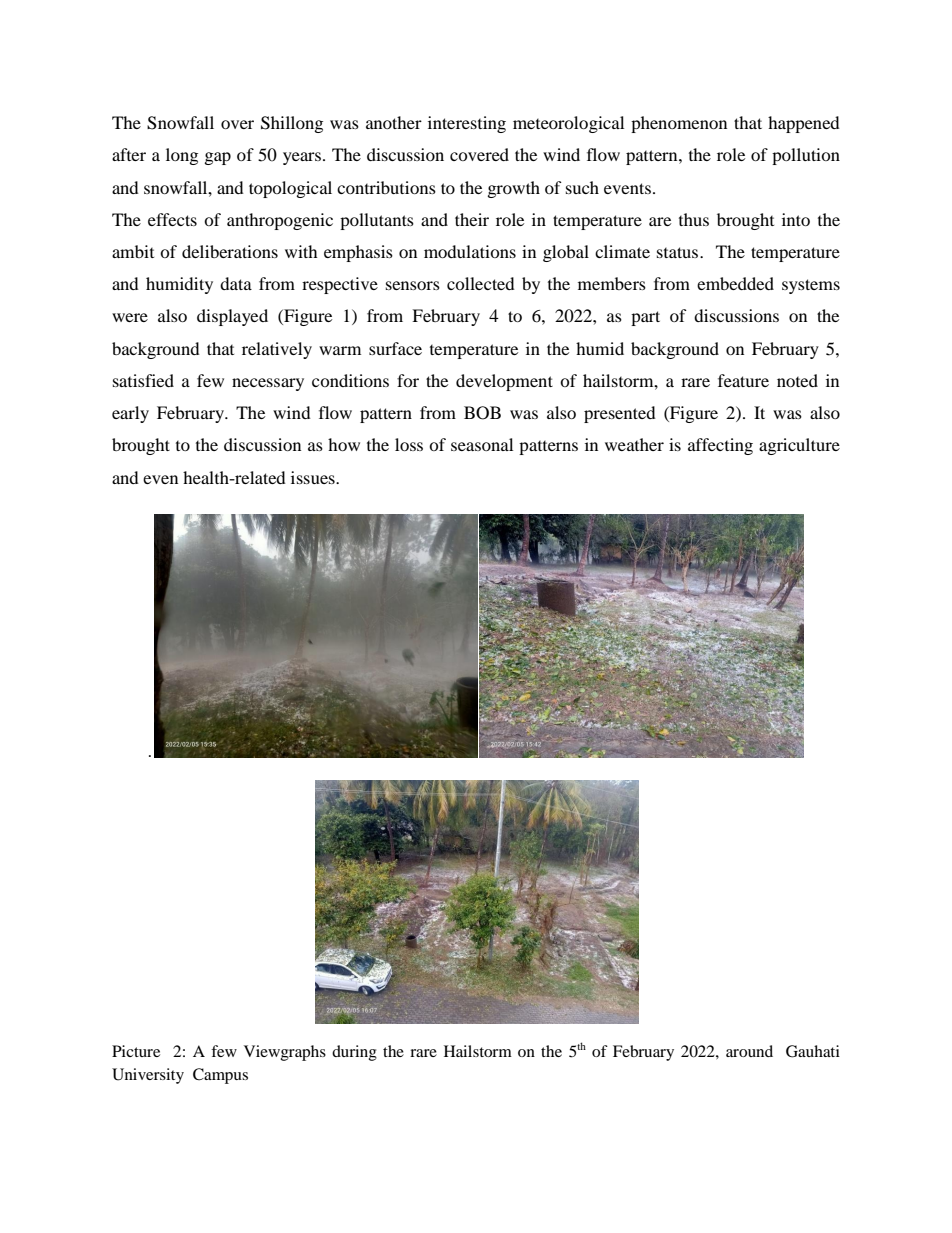 Image resolution: width=952 pixels, height=1233 pixels. Describe the element at coordinates (467, 124) in the image. I see `interesting` at that location.
